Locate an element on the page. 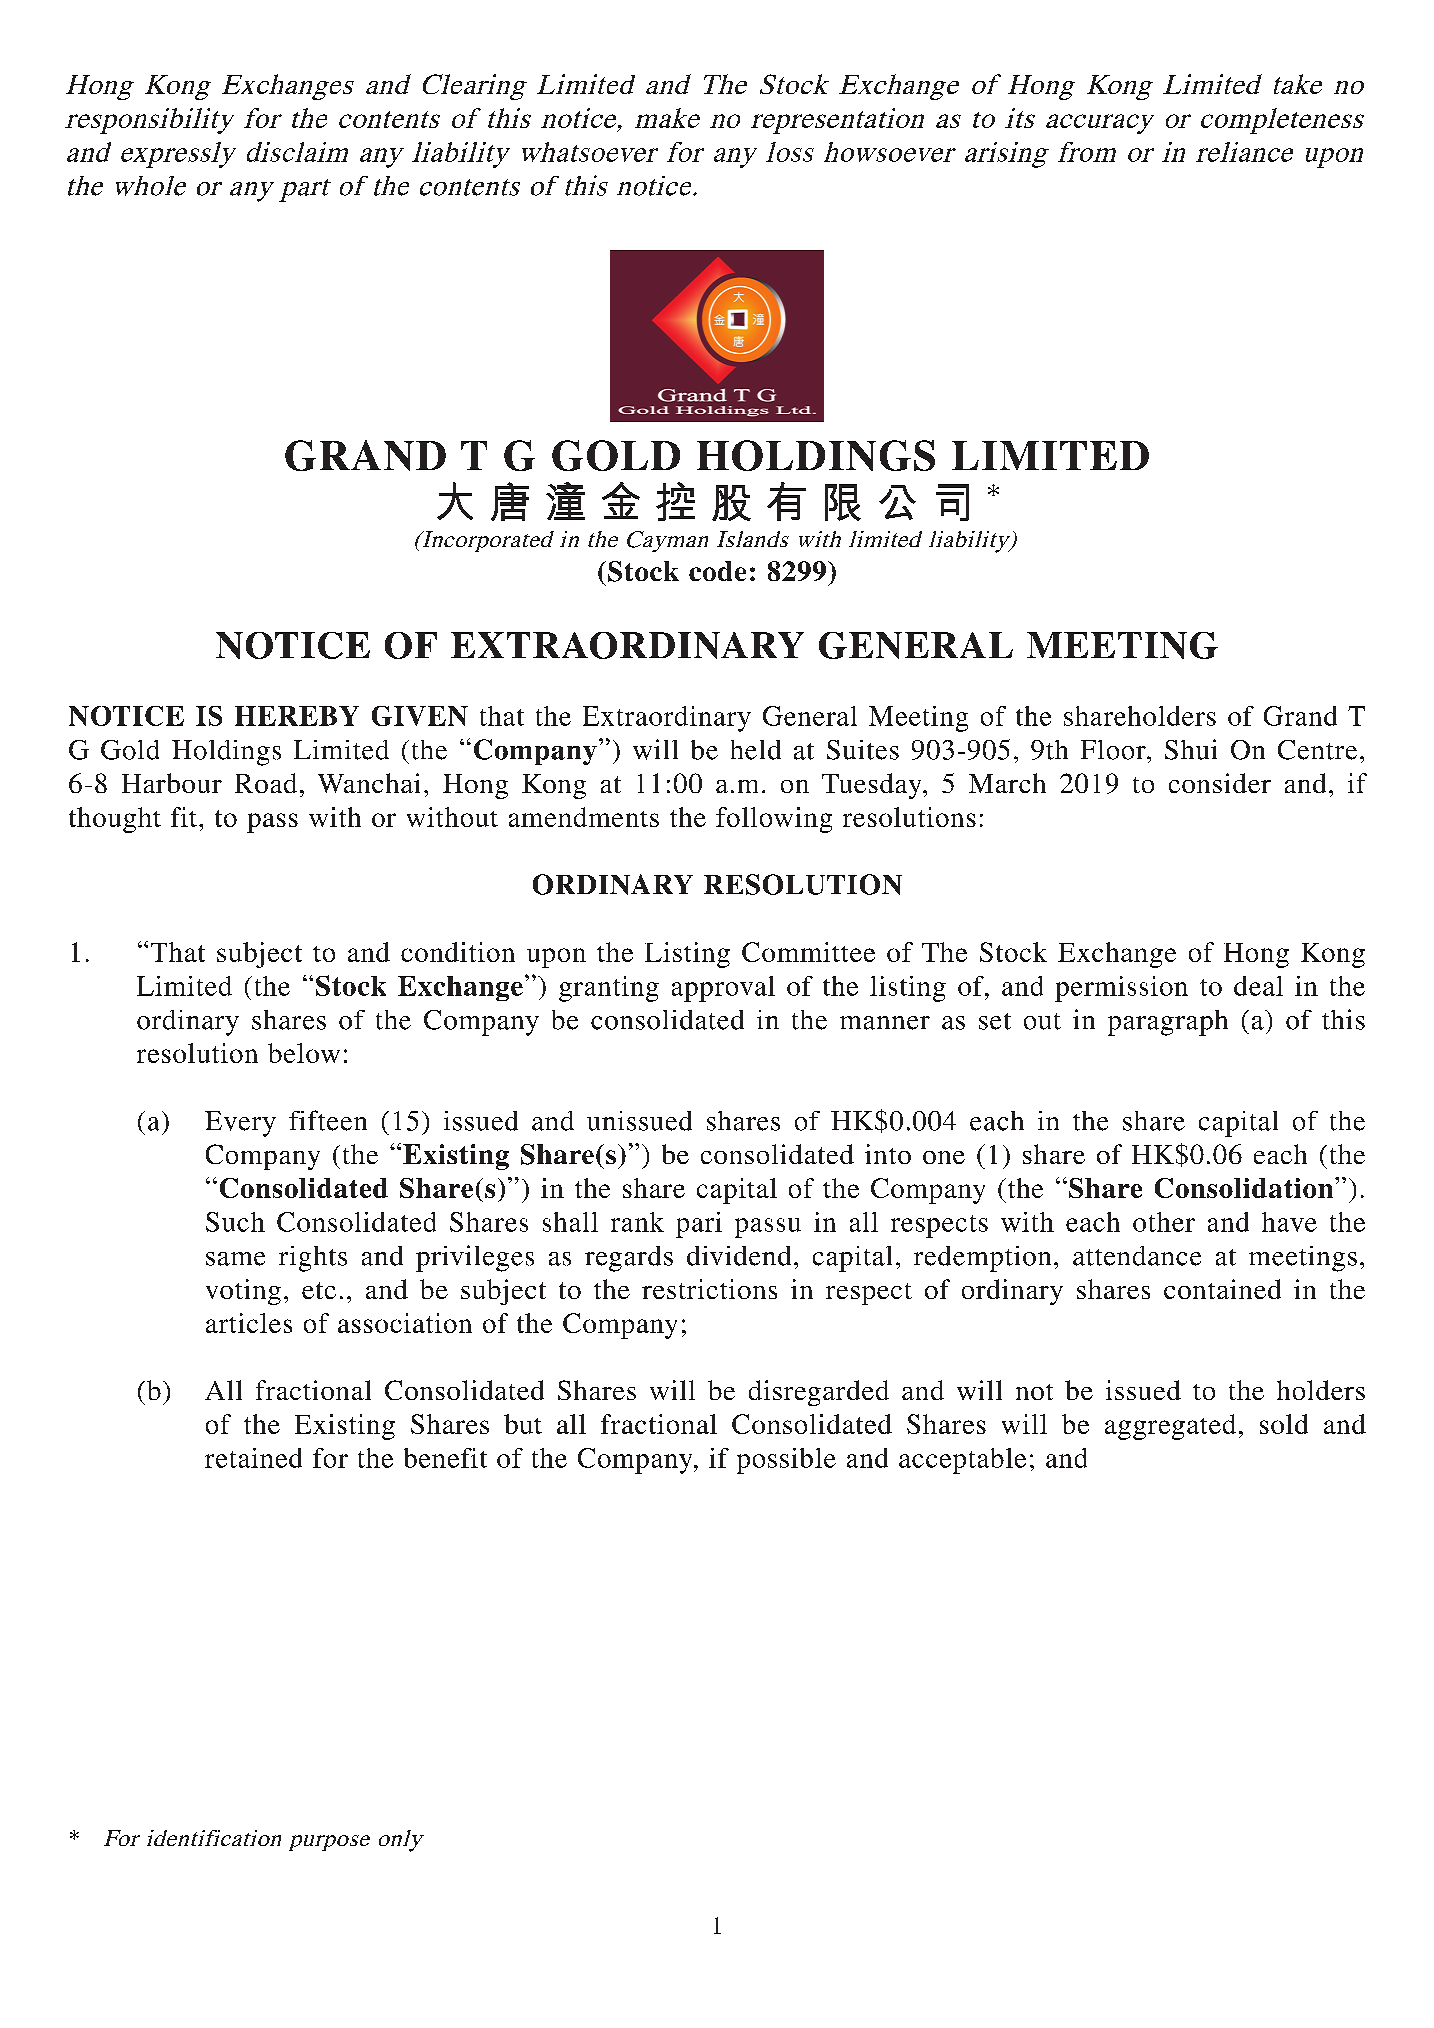 This document has width=1434, height=2028. following is located at coordinates (774, 820).
